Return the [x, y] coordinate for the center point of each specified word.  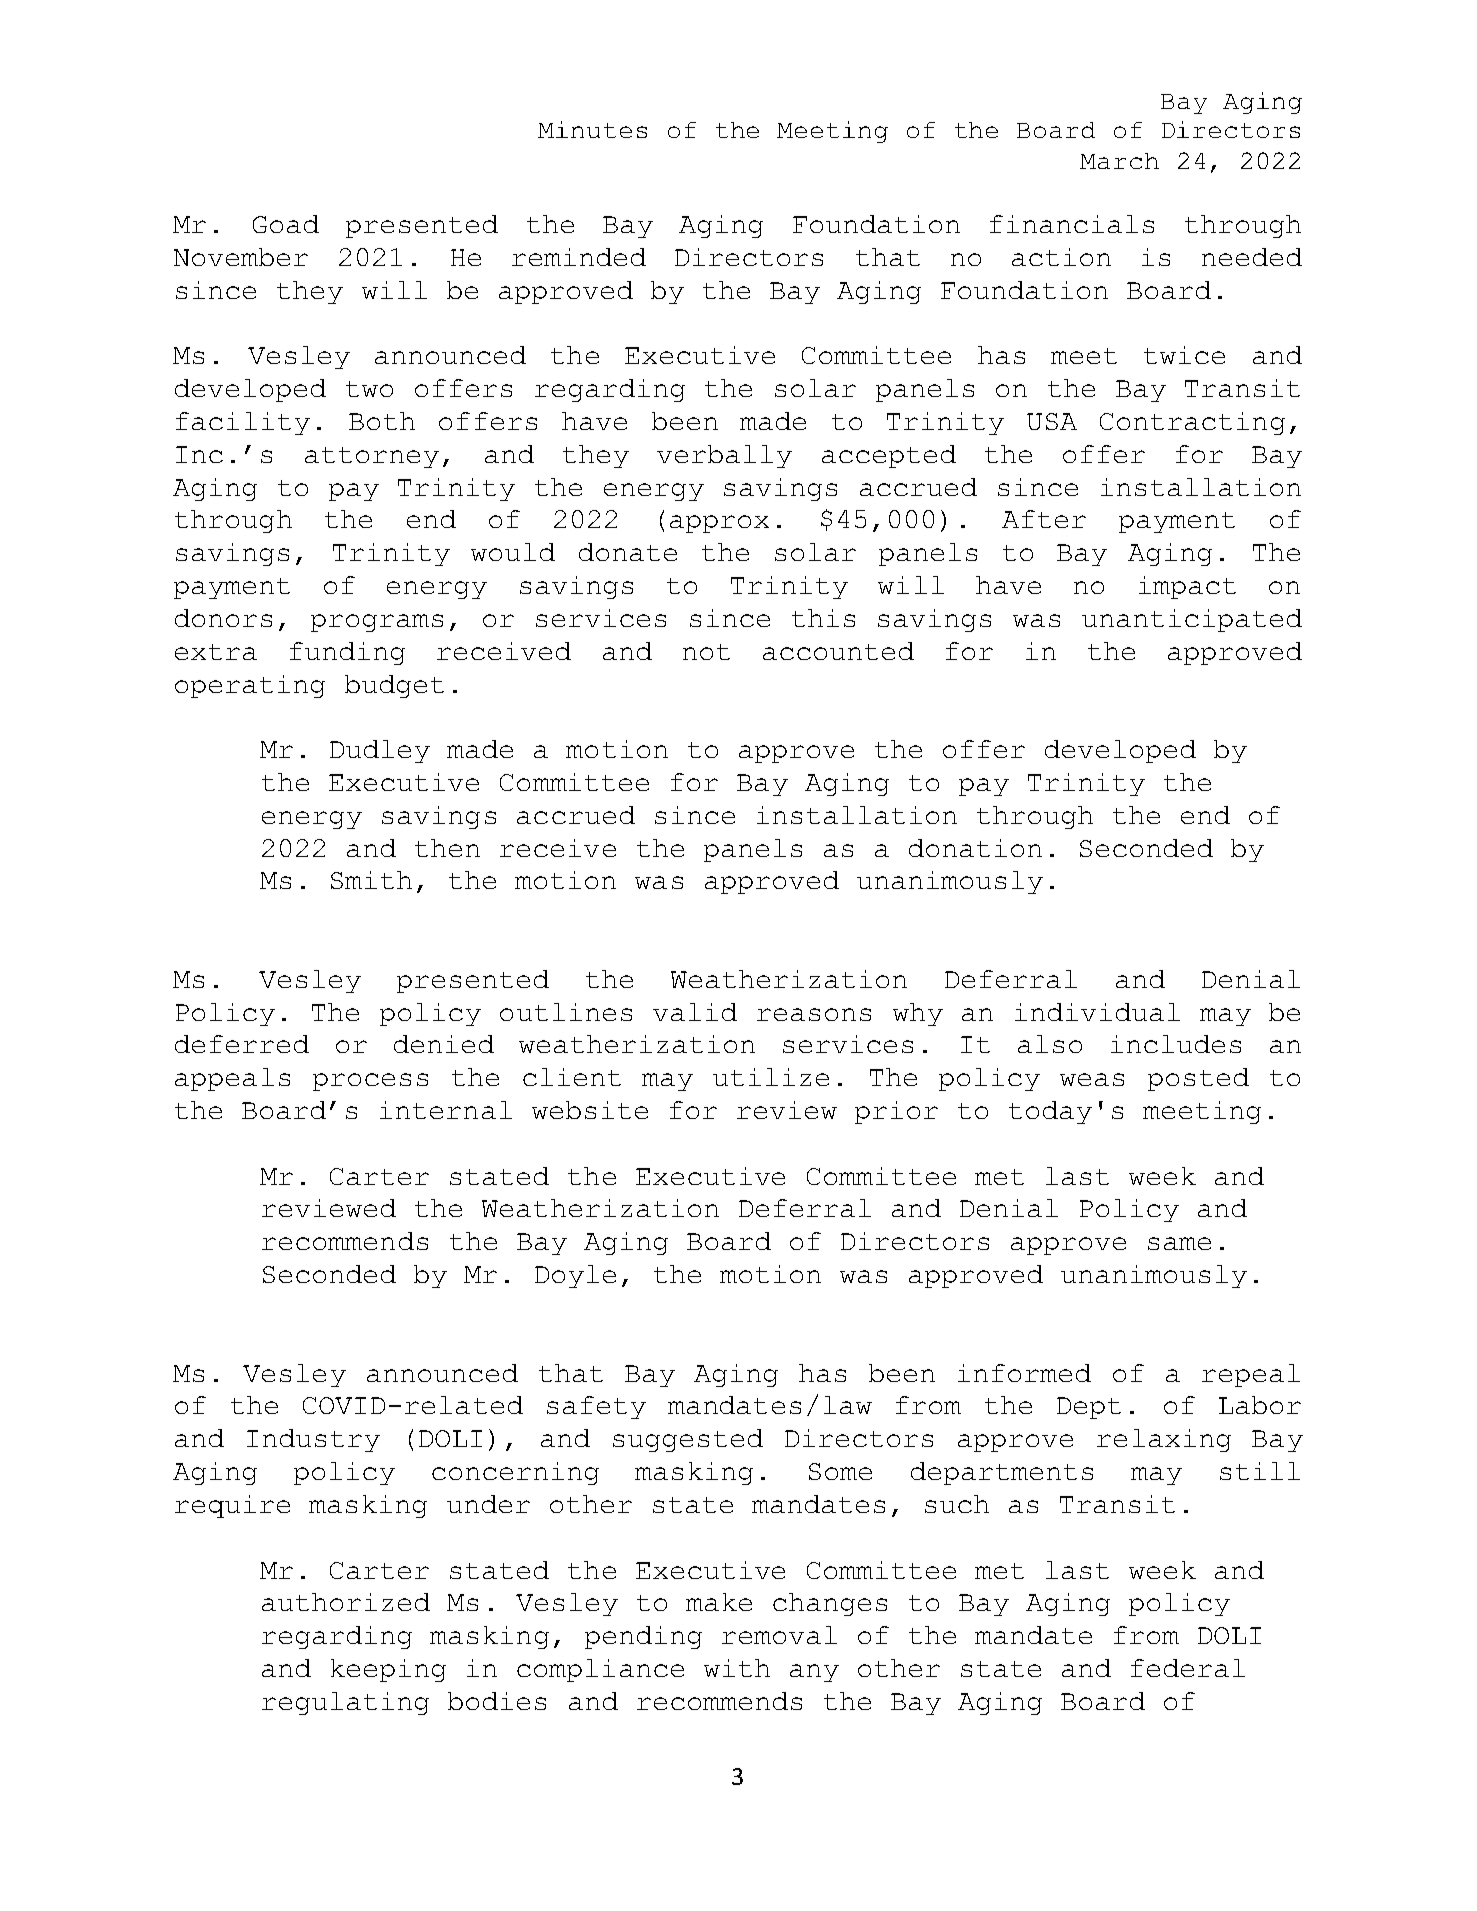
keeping [388, 1670]
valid [695, 1012]
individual [1097, 1012]
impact [1187, 587]
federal [1188, 1668]
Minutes [592, 129]
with [737, 1668]
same [1179, 1243]
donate [628, 552]
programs [377, 623]
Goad [286, 224]
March [1119, 161]
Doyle [575, 1276]
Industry [313, 1440]
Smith [371, 880]
